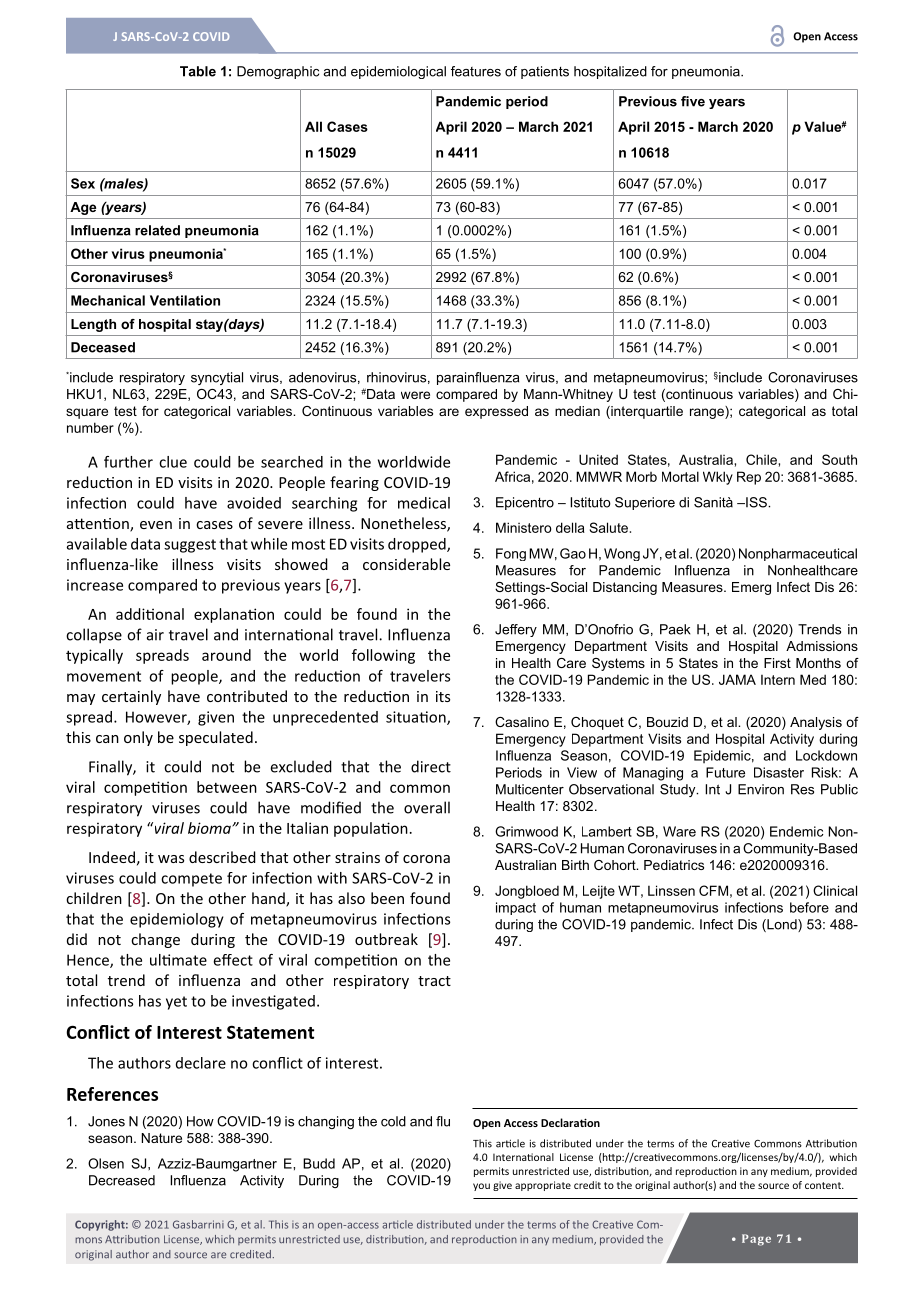 Image resolution: width=924 pixels, height=1308 pixels. What do you see at coordinates (693, 101) in the page?
I see `five` at bounding box center [693, 101].
